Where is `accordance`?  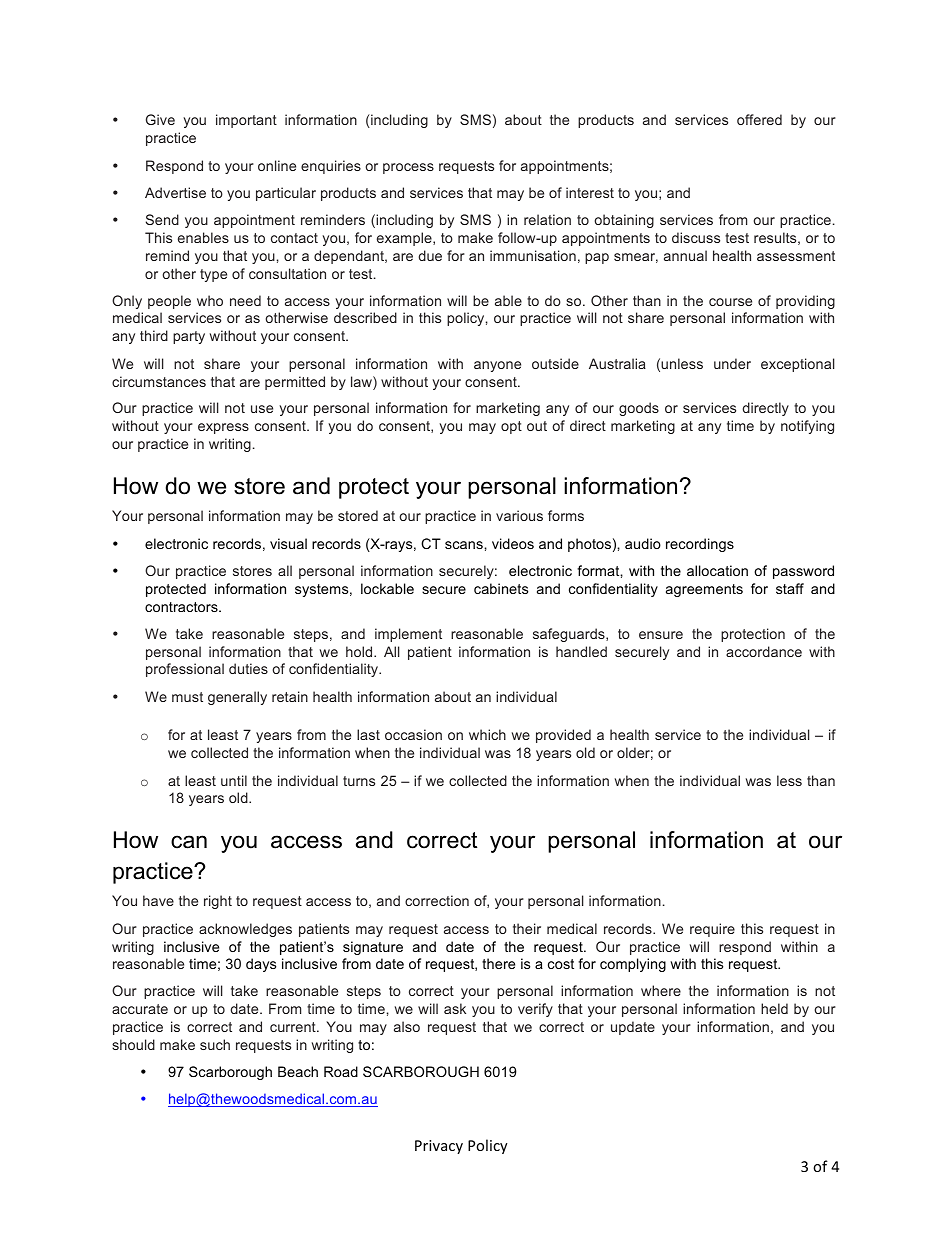 accordance is located at coordinates (764, 651).
